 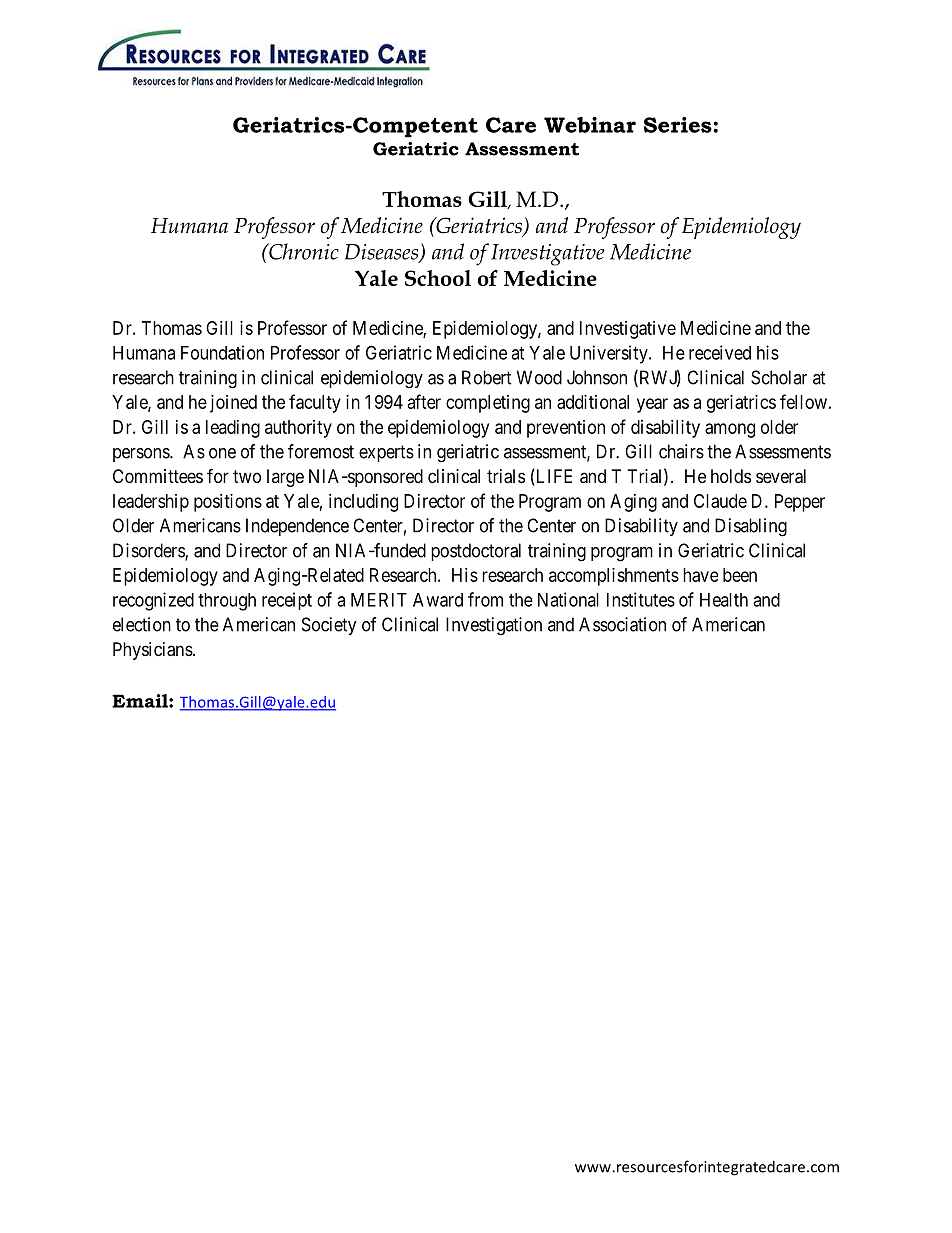 I want to click on two, so click(x=247, y=476).
